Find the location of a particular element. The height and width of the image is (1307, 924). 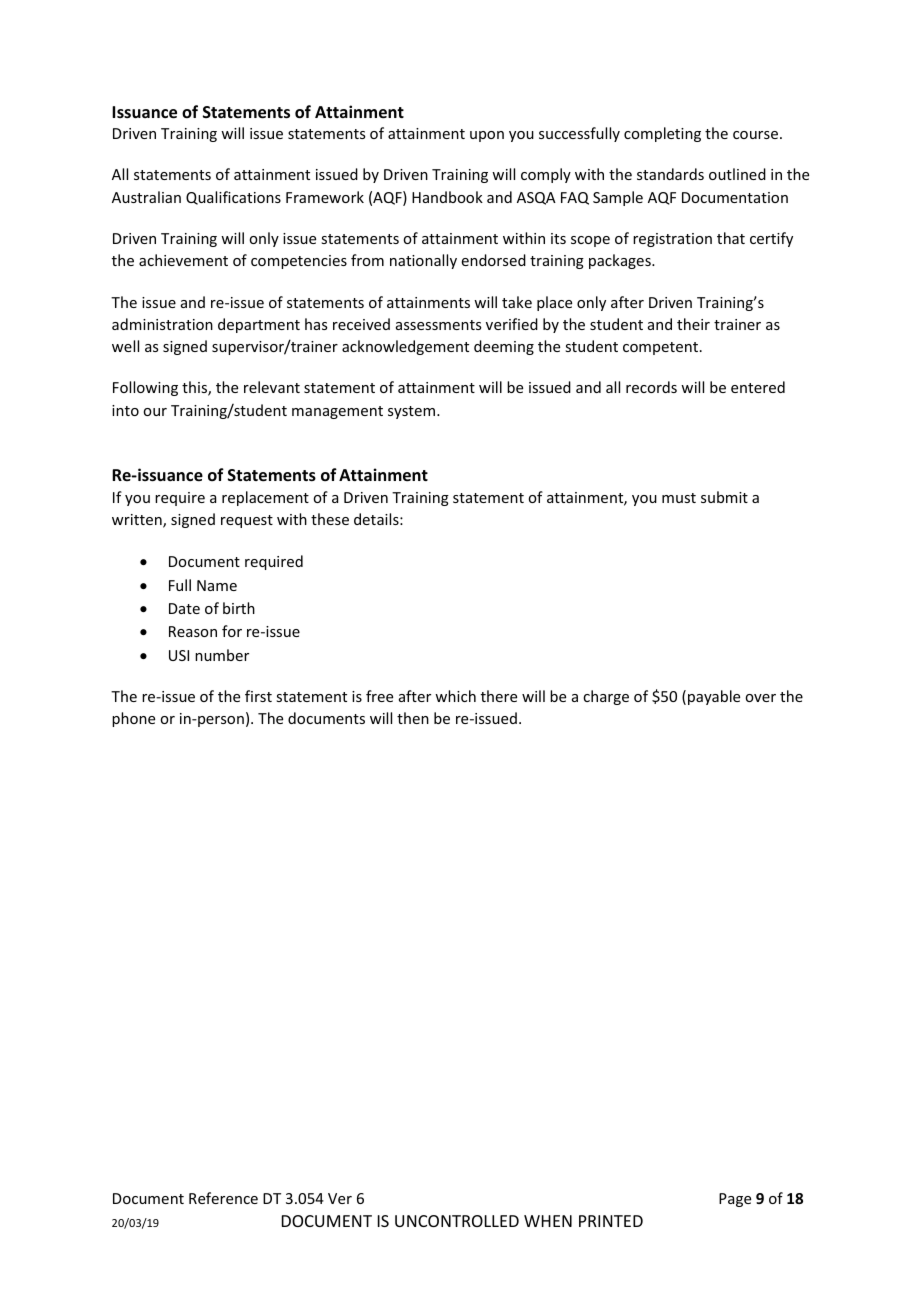

payable is located at coordinates (714, 697).
